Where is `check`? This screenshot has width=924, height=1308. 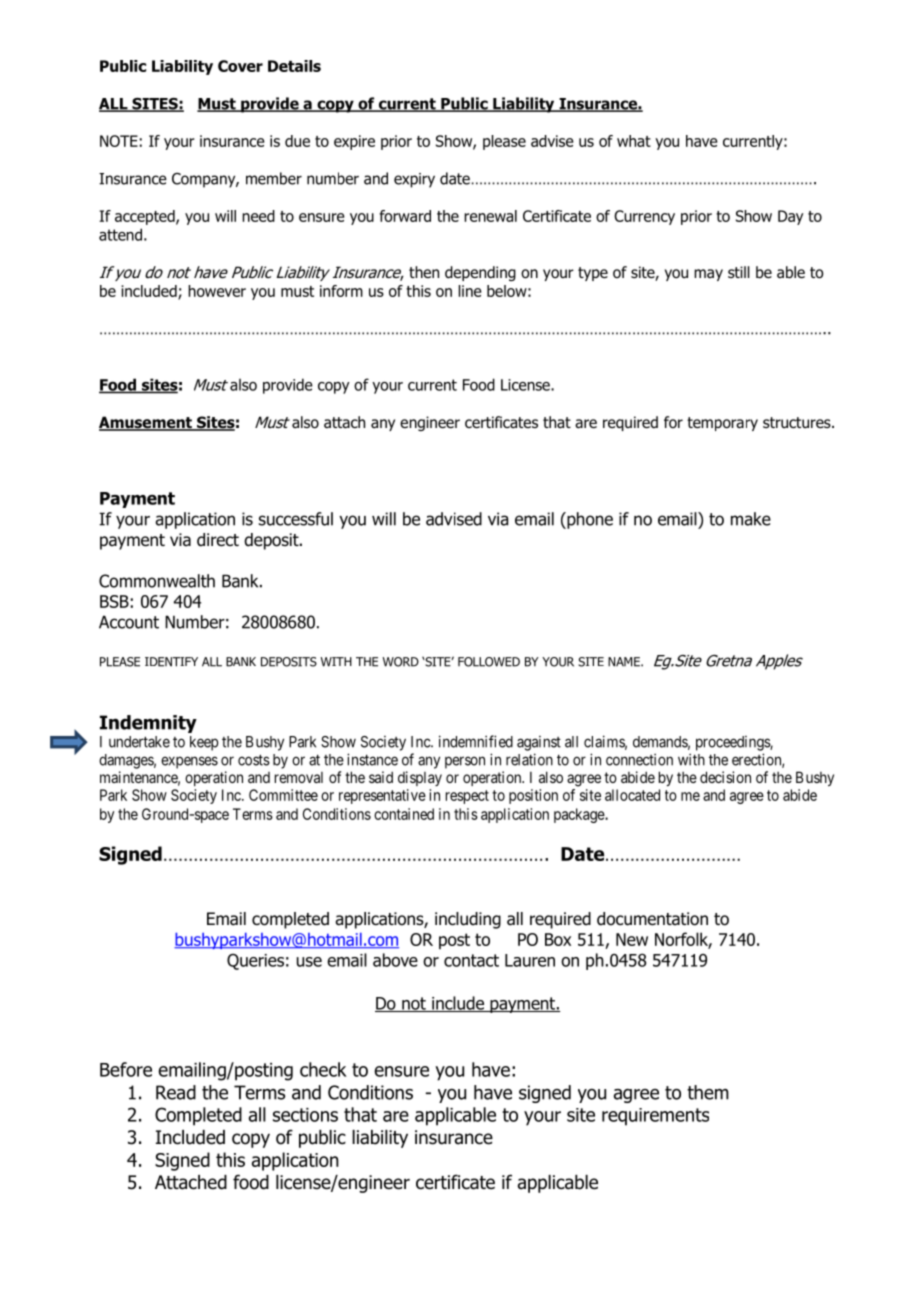 check is located at coordinates (323, 1069).
